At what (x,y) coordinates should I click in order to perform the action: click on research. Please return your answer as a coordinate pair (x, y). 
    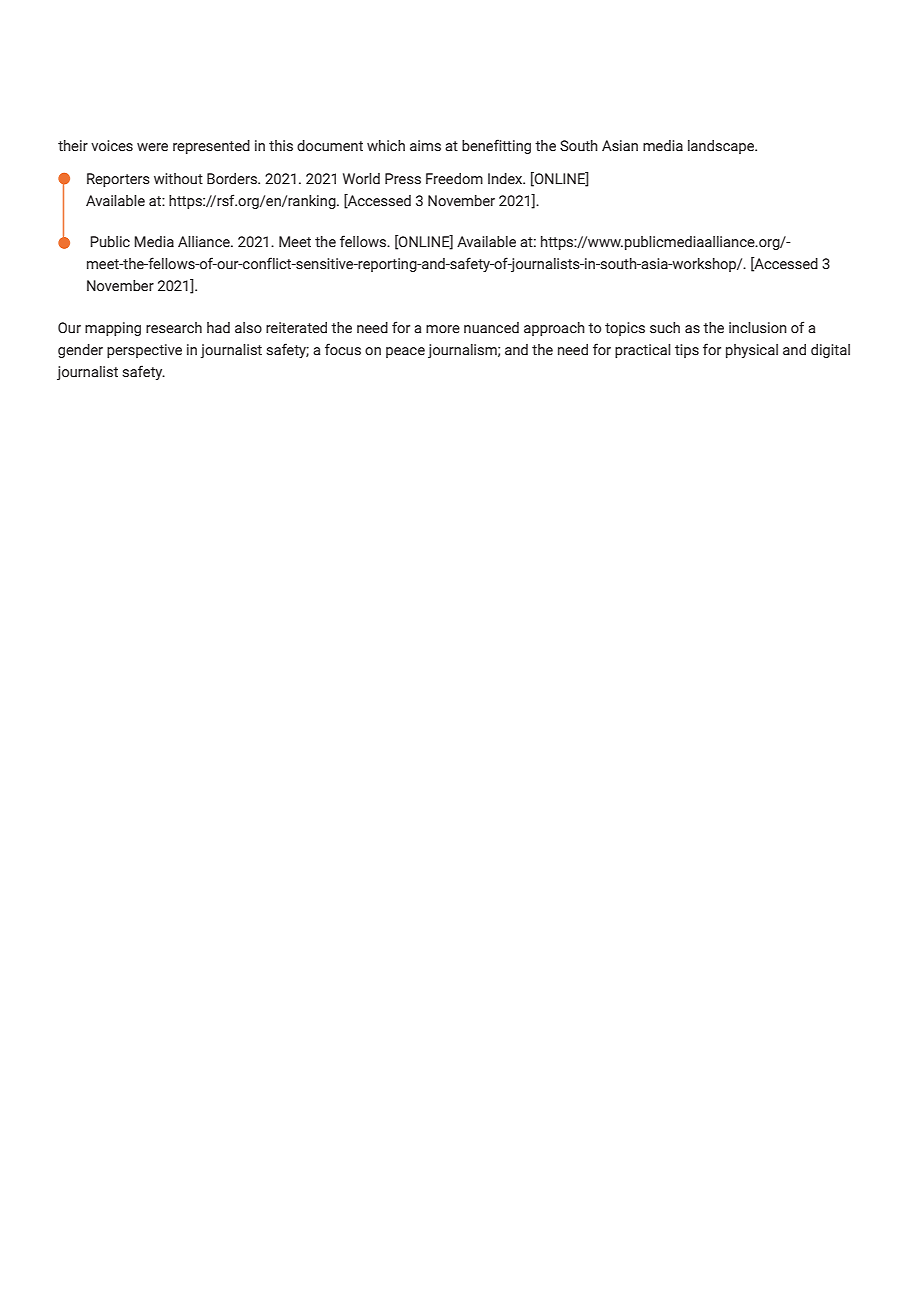
    Looking at the image, I should click on (174, 328).
